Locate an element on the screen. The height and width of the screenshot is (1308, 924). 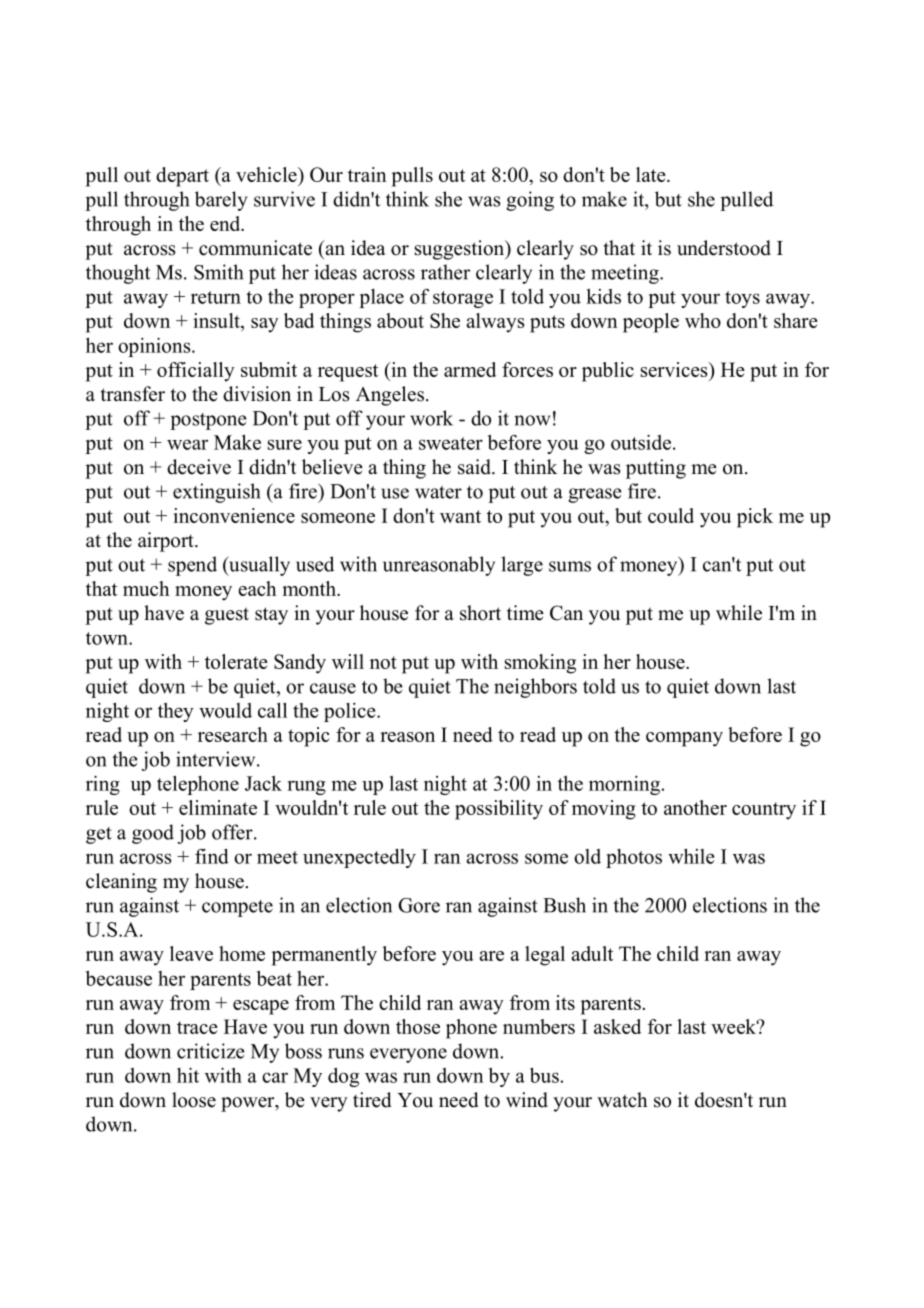
postpone is located at coordinates (208, 421).
